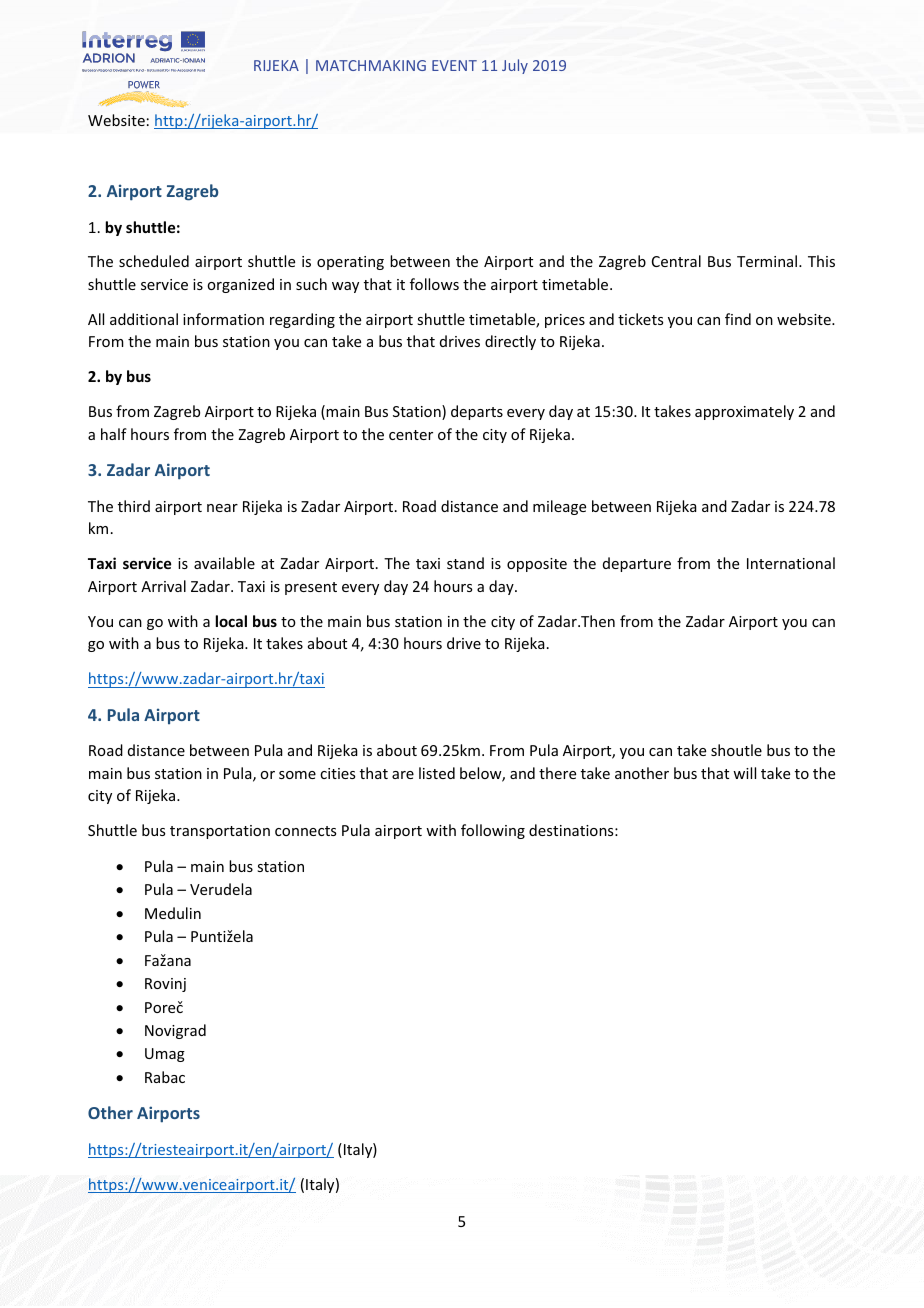 The image size is (924, 1308). Describe the element at coordinates (454, 65) in the screenshot. I see `EVENT` at that location.
